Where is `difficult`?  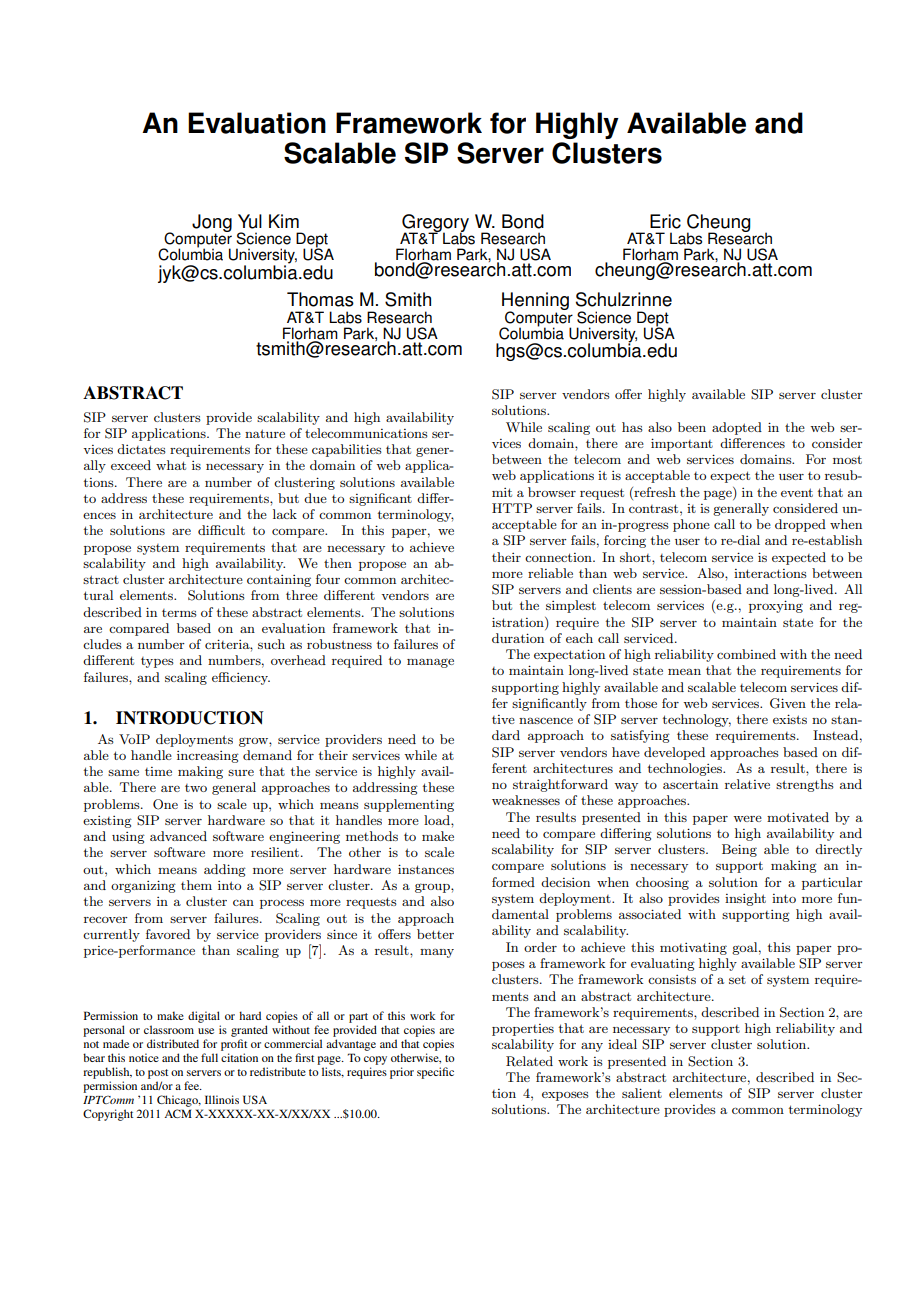 difficult is located at coordinates (221, 530).
